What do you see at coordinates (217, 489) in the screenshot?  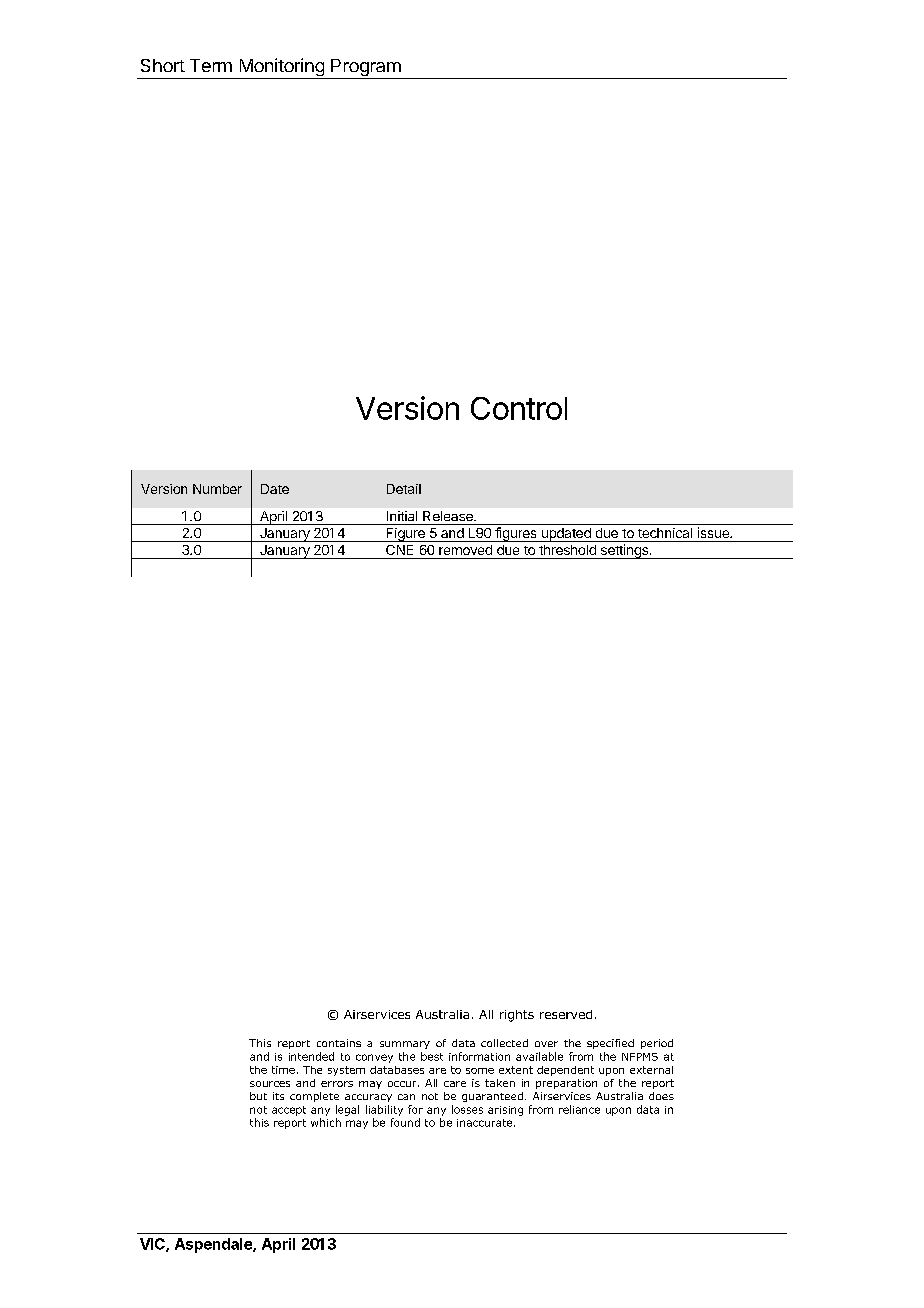 I see `Number` at bounding box center [217, 489].
